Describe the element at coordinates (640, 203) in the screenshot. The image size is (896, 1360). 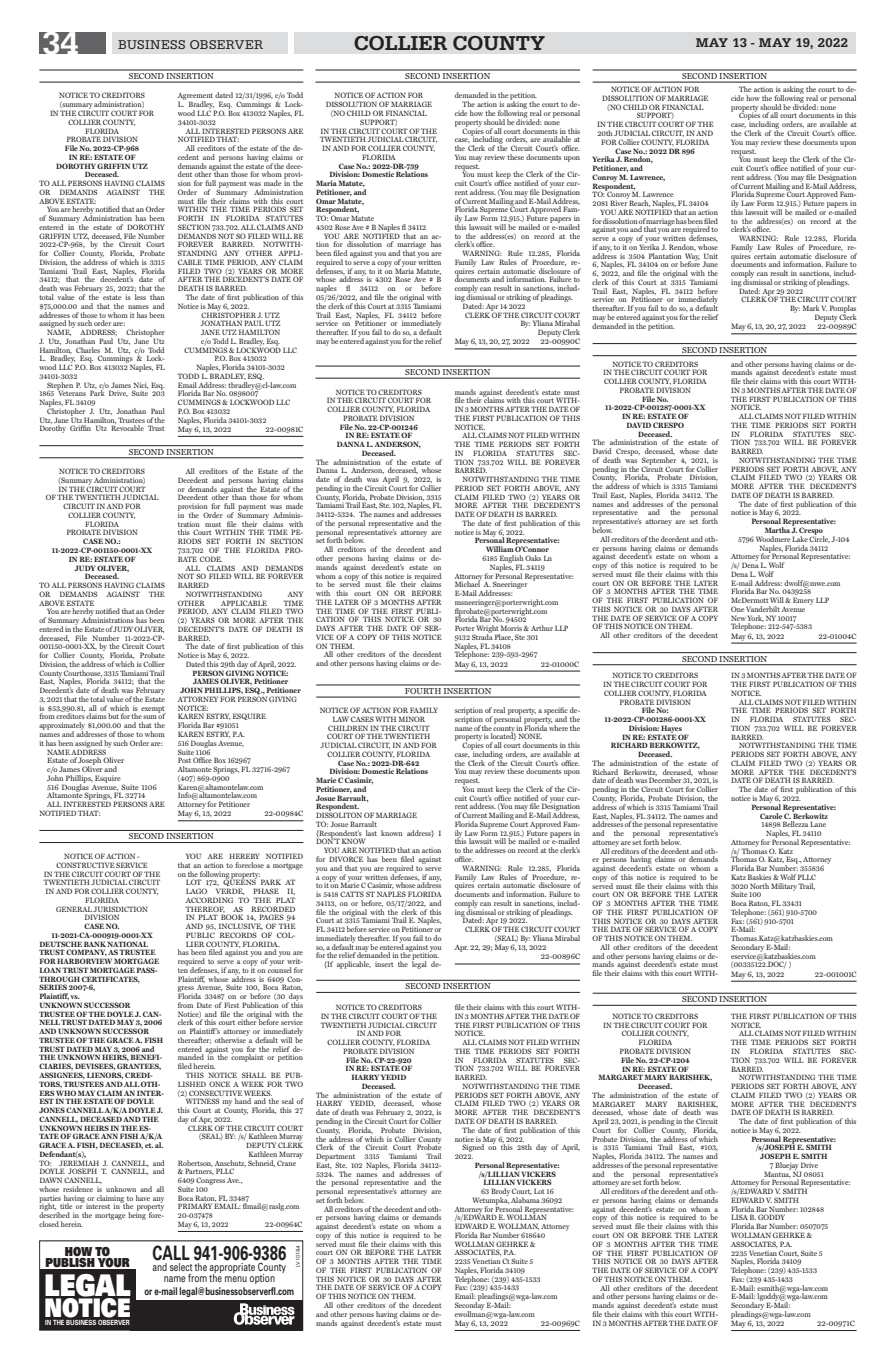
I see `Reach` at that location.
